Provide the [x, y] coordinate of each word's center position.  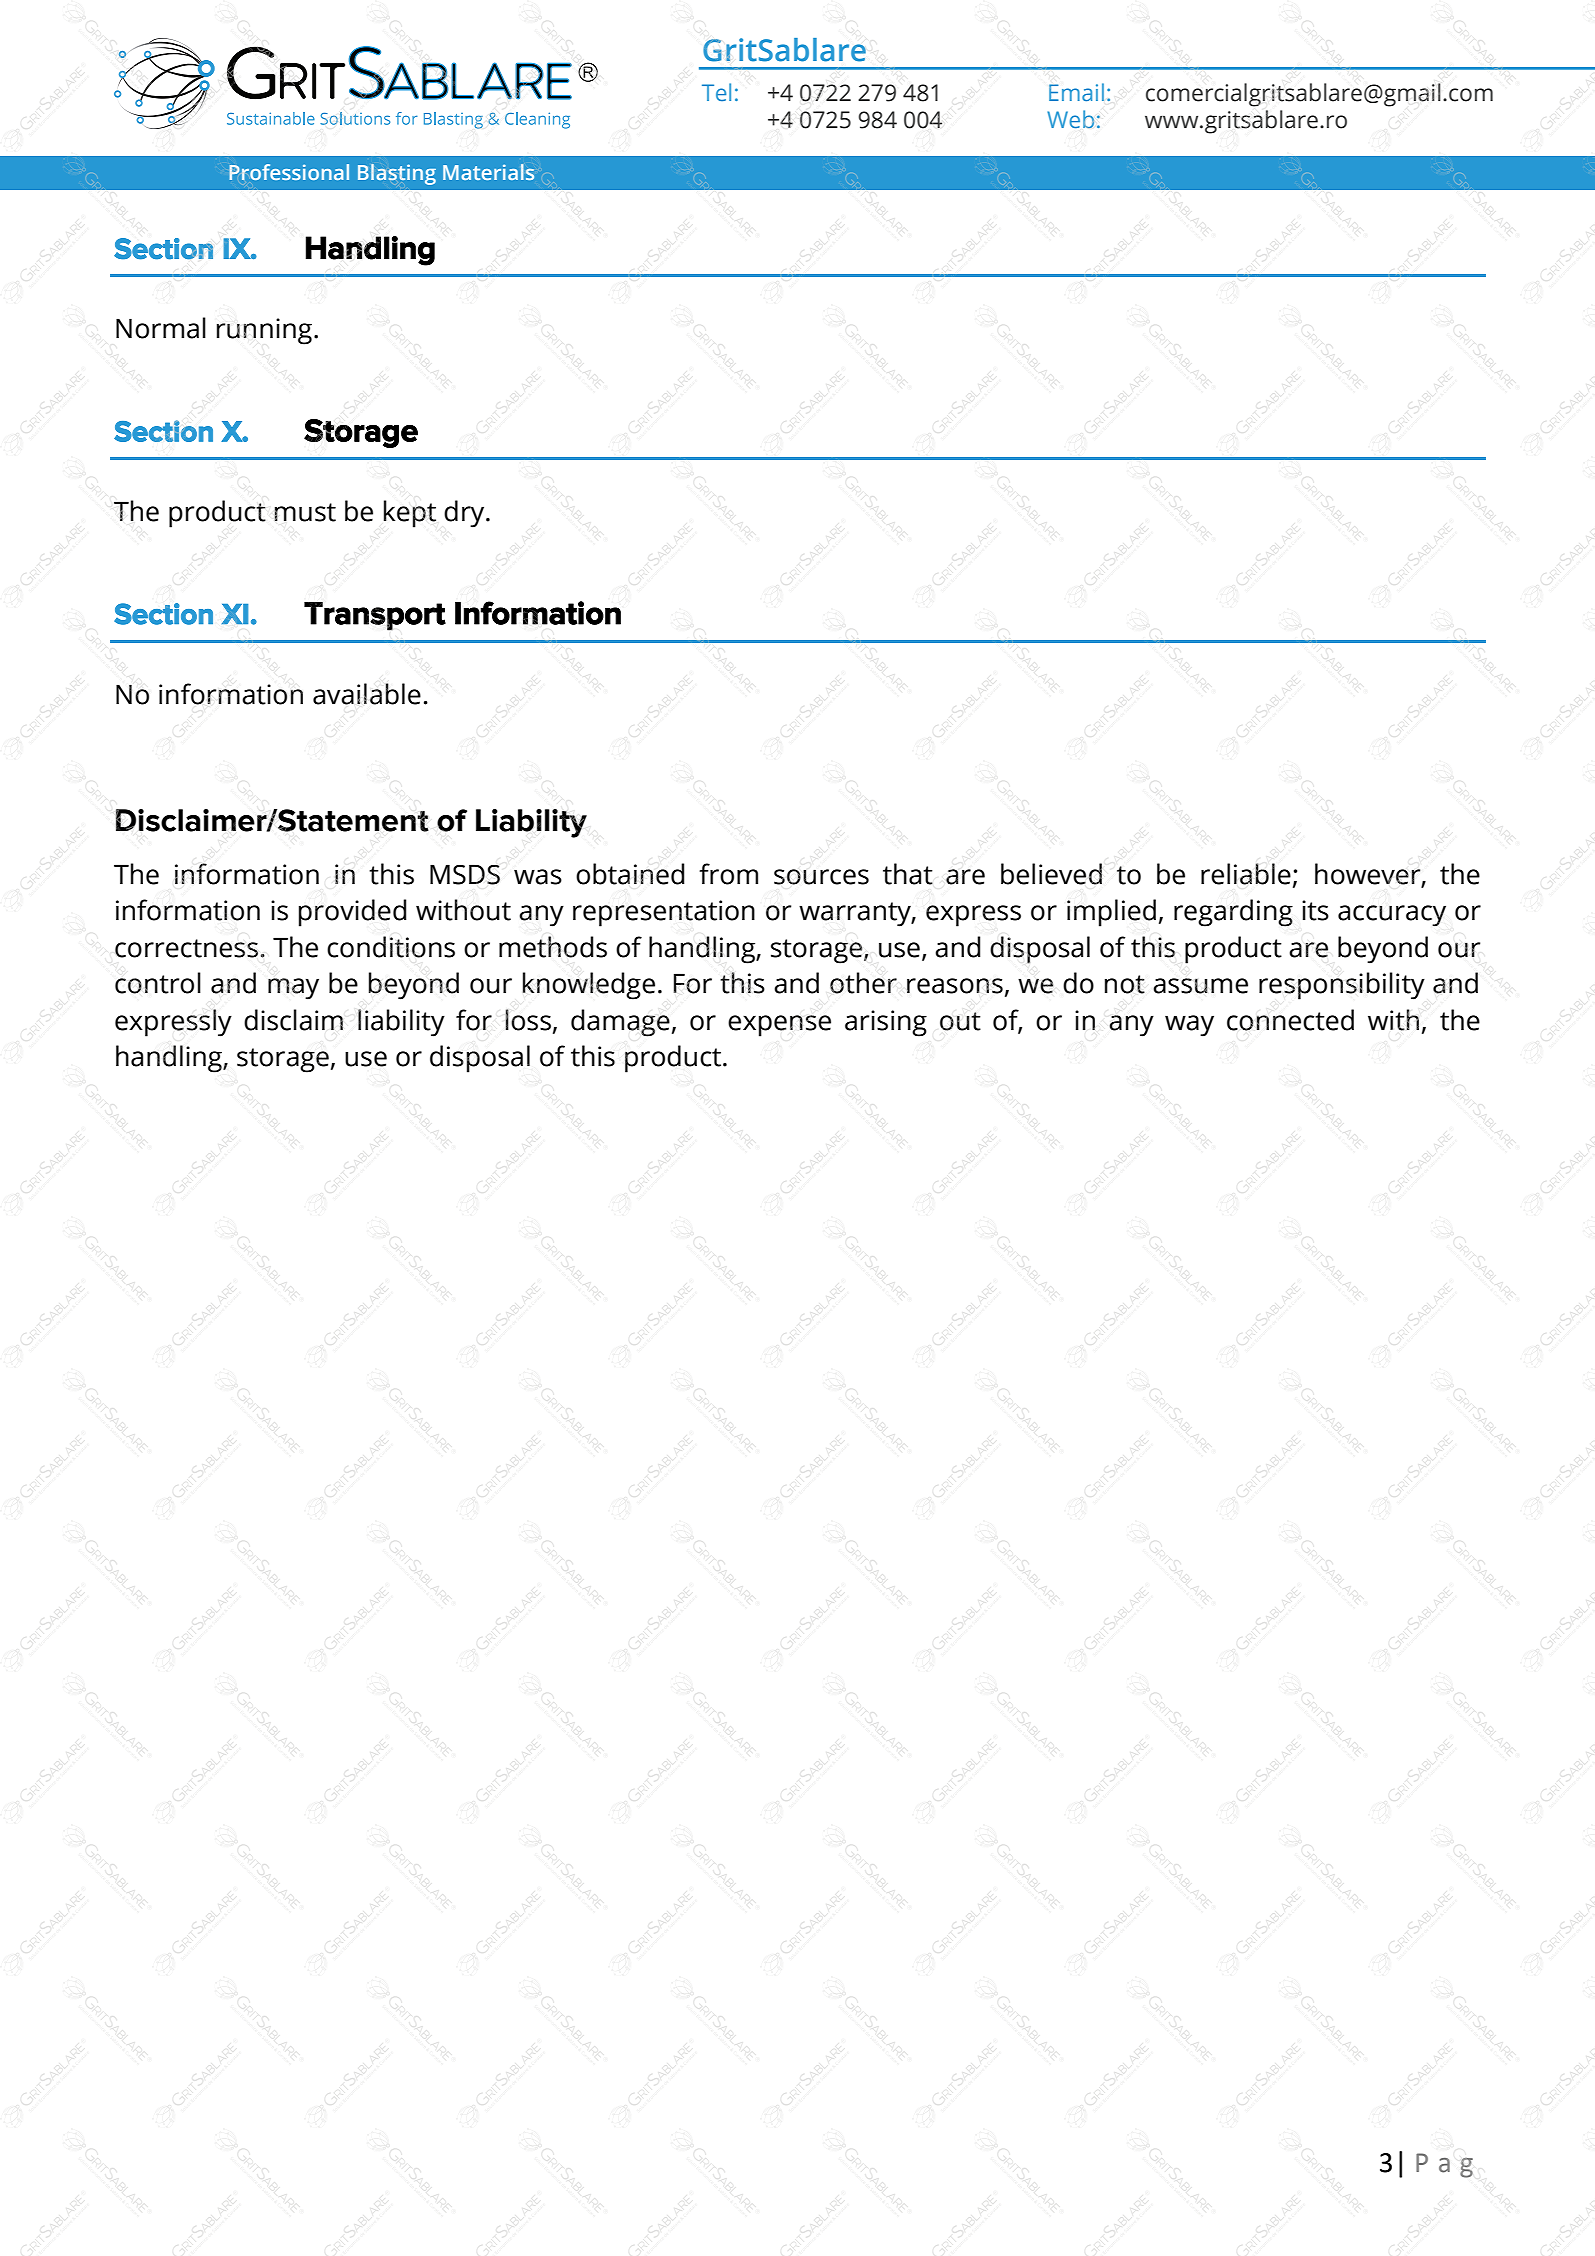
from [728, 874]
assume [1200, 986]
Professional [289, 172]
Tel [716, 92]
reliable [1246, 874]
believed [1051, 874]
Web [1070, 119]
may [293, 989]
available [367, 694]
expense [779, 1026]
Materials [488, 172]
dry [465, 514]
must [305, 512]
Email [1076, 92]
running [264, 331]
